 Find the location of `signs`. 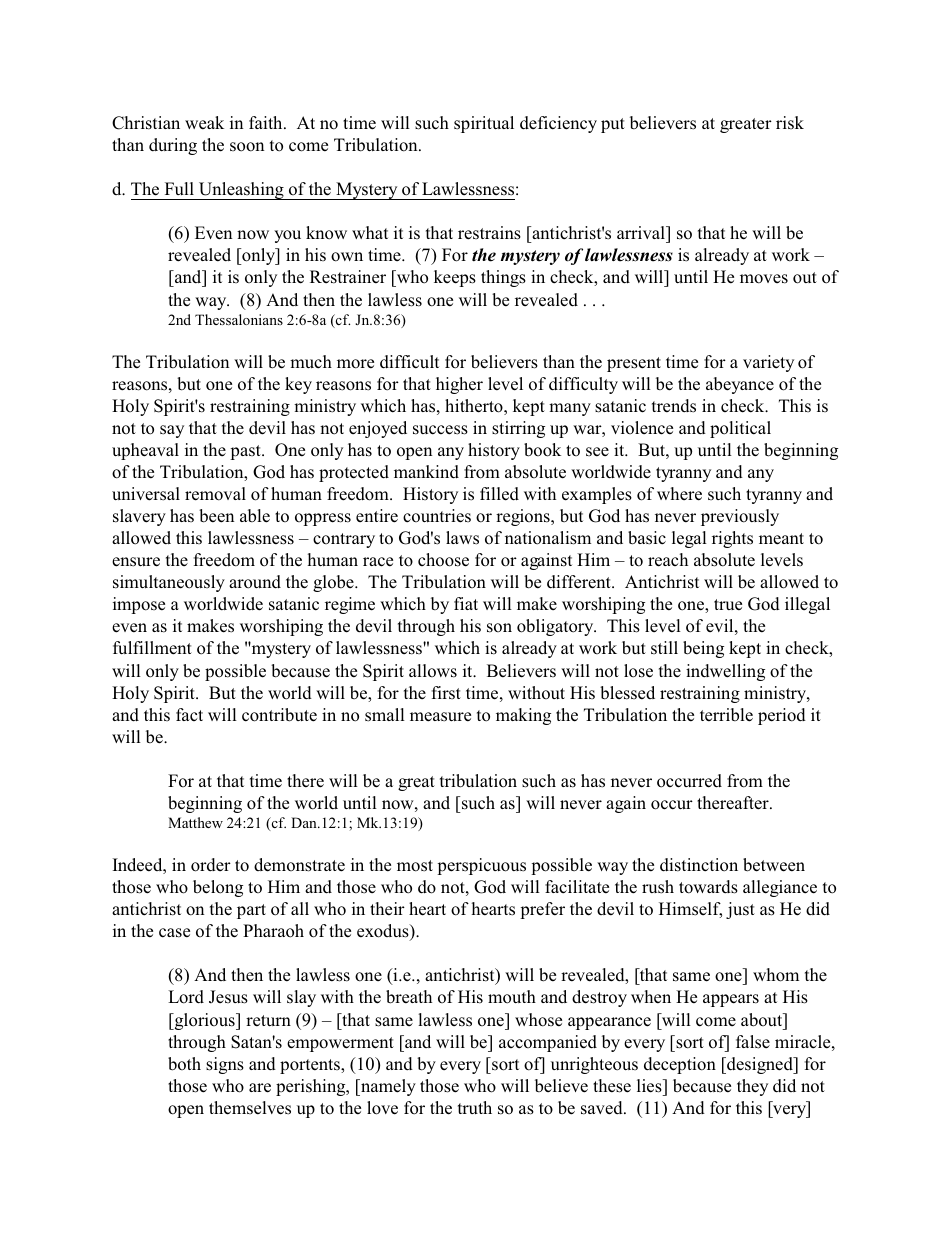

signs is located at coordinates (225, 1065).
